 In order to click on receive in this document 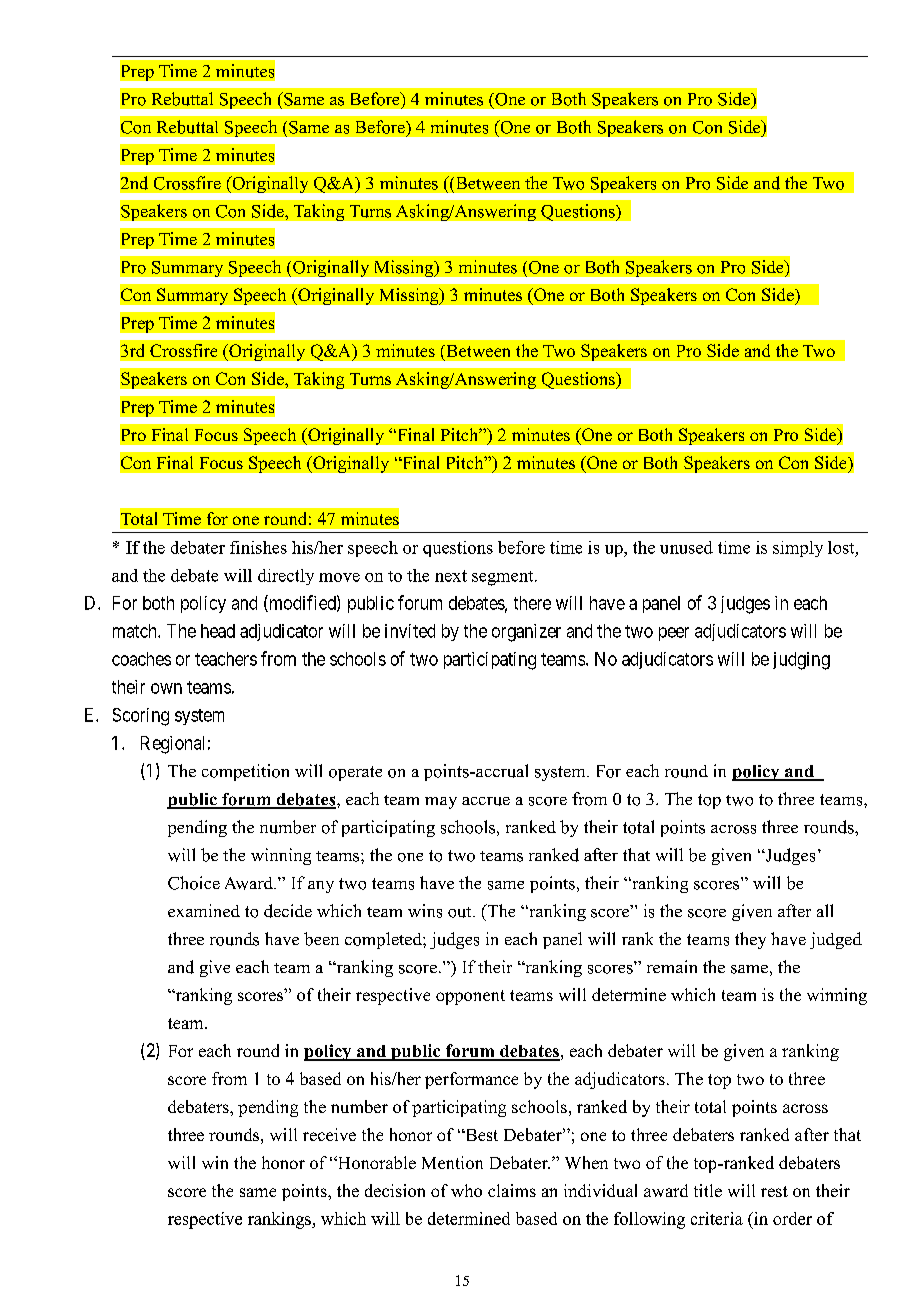, I will do `click(329, 1134)`.
